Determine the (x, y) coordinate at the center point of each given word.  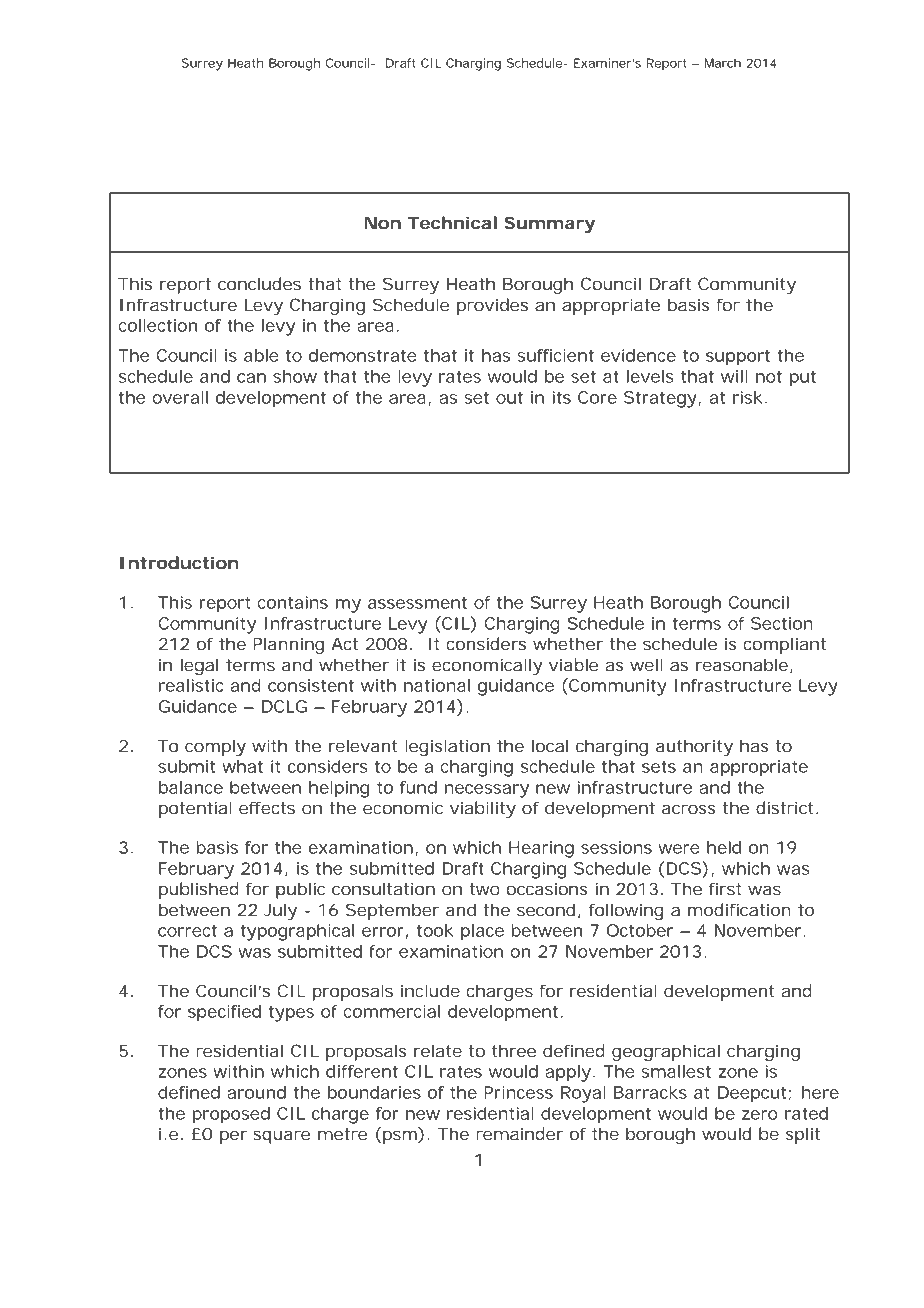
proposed (231, 1115)
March (723, 63)
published (199, 890)
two (484, 889)
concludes (259, 283)
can (251, 378)
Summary (549, 224)
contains (293, 602)
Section (782, 623)
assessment (417, 603)
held (724, 847)
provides (492, 306)
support (738, 358)
